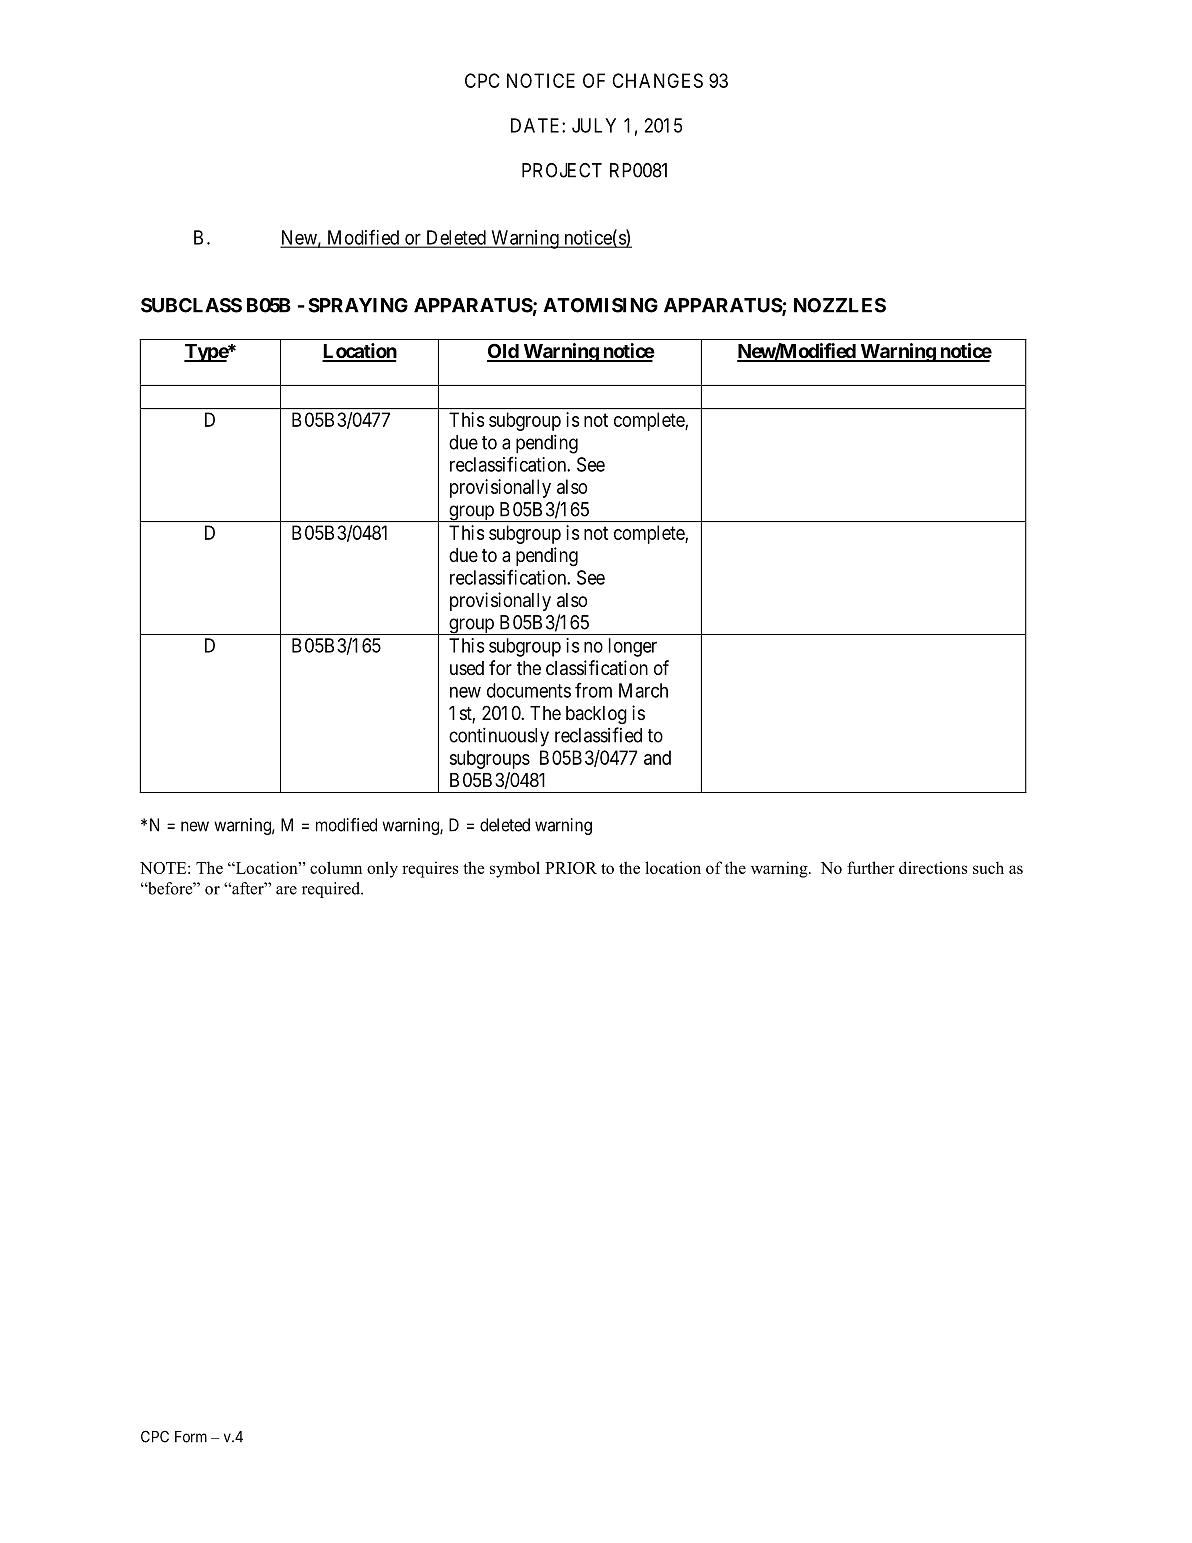 This screenshot has width=1192, height=1543. What do you see at coordinates (658, 80) in the screenshot?
I see `CHANGES` at bounding box center [658, 80].
